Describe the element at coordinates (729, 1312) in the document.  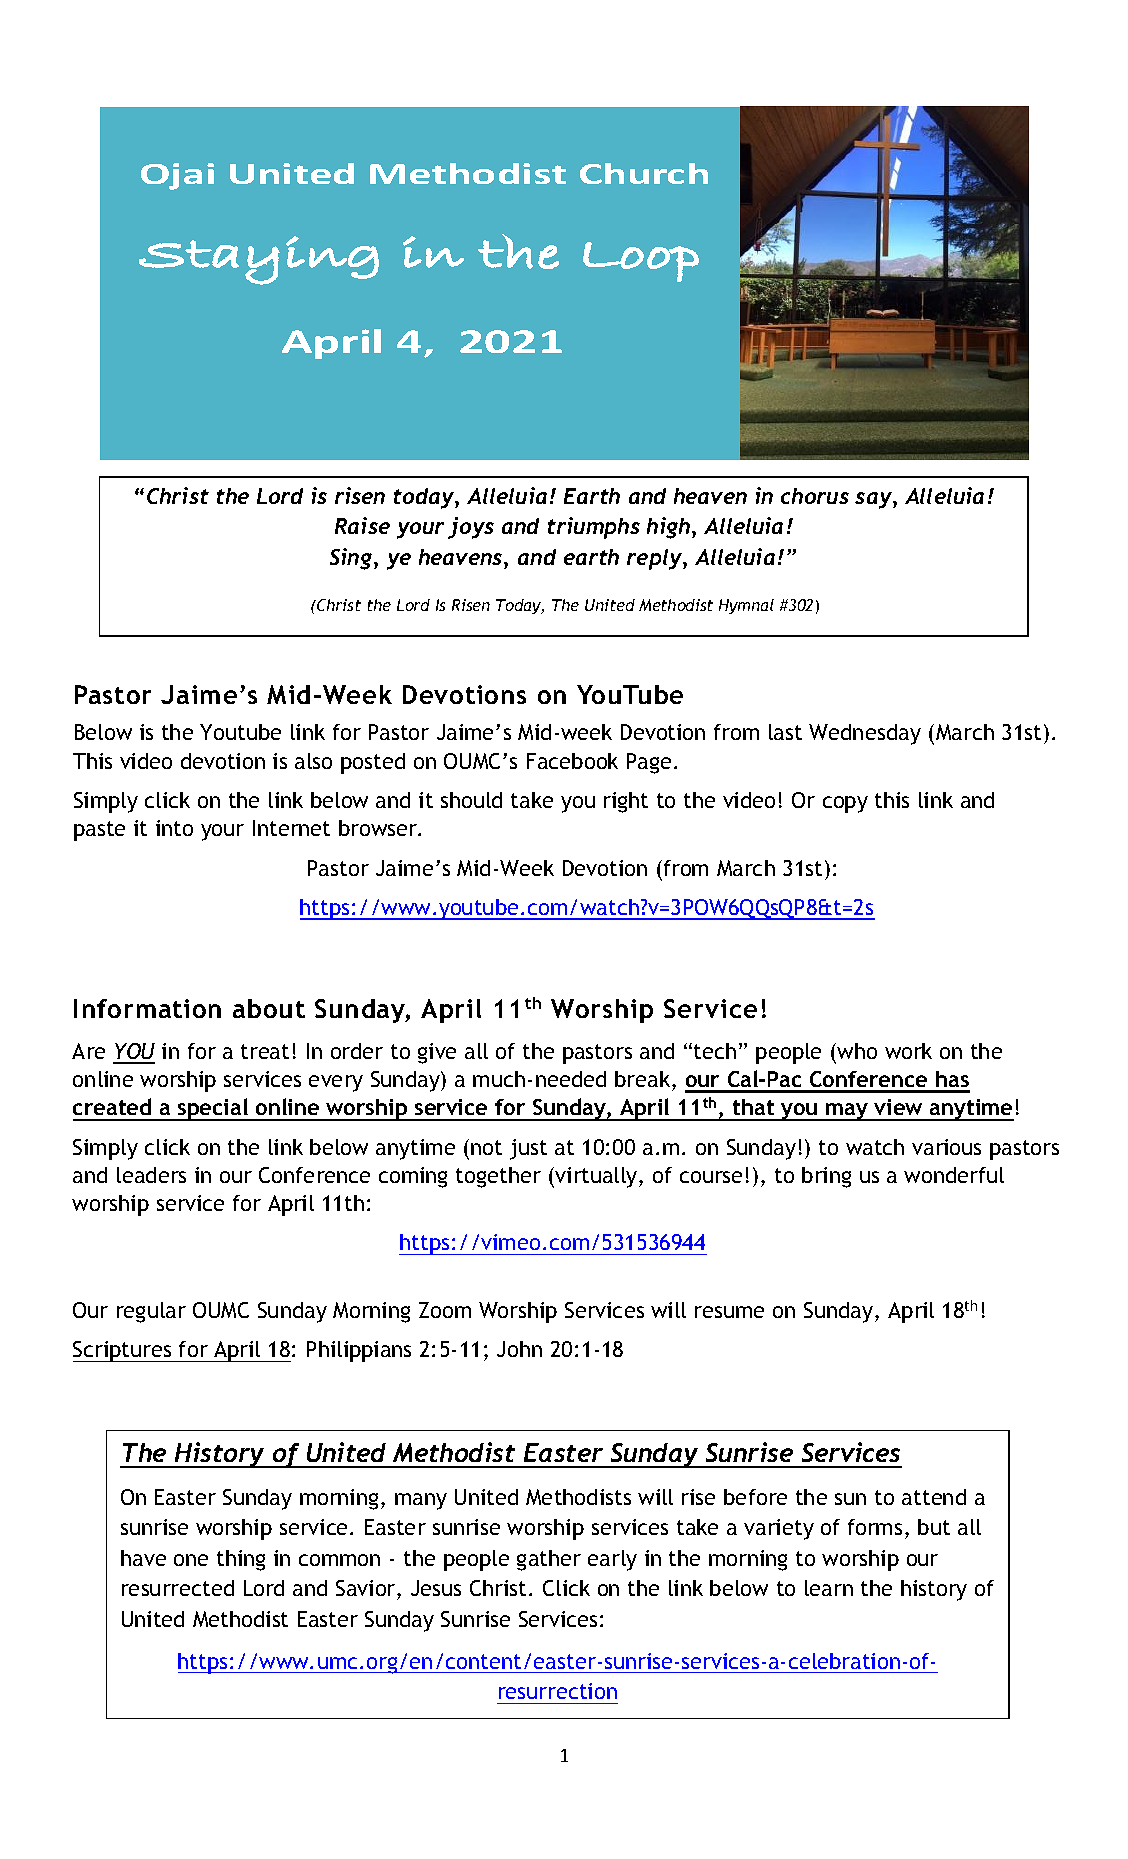
I see `resume` at that location.
